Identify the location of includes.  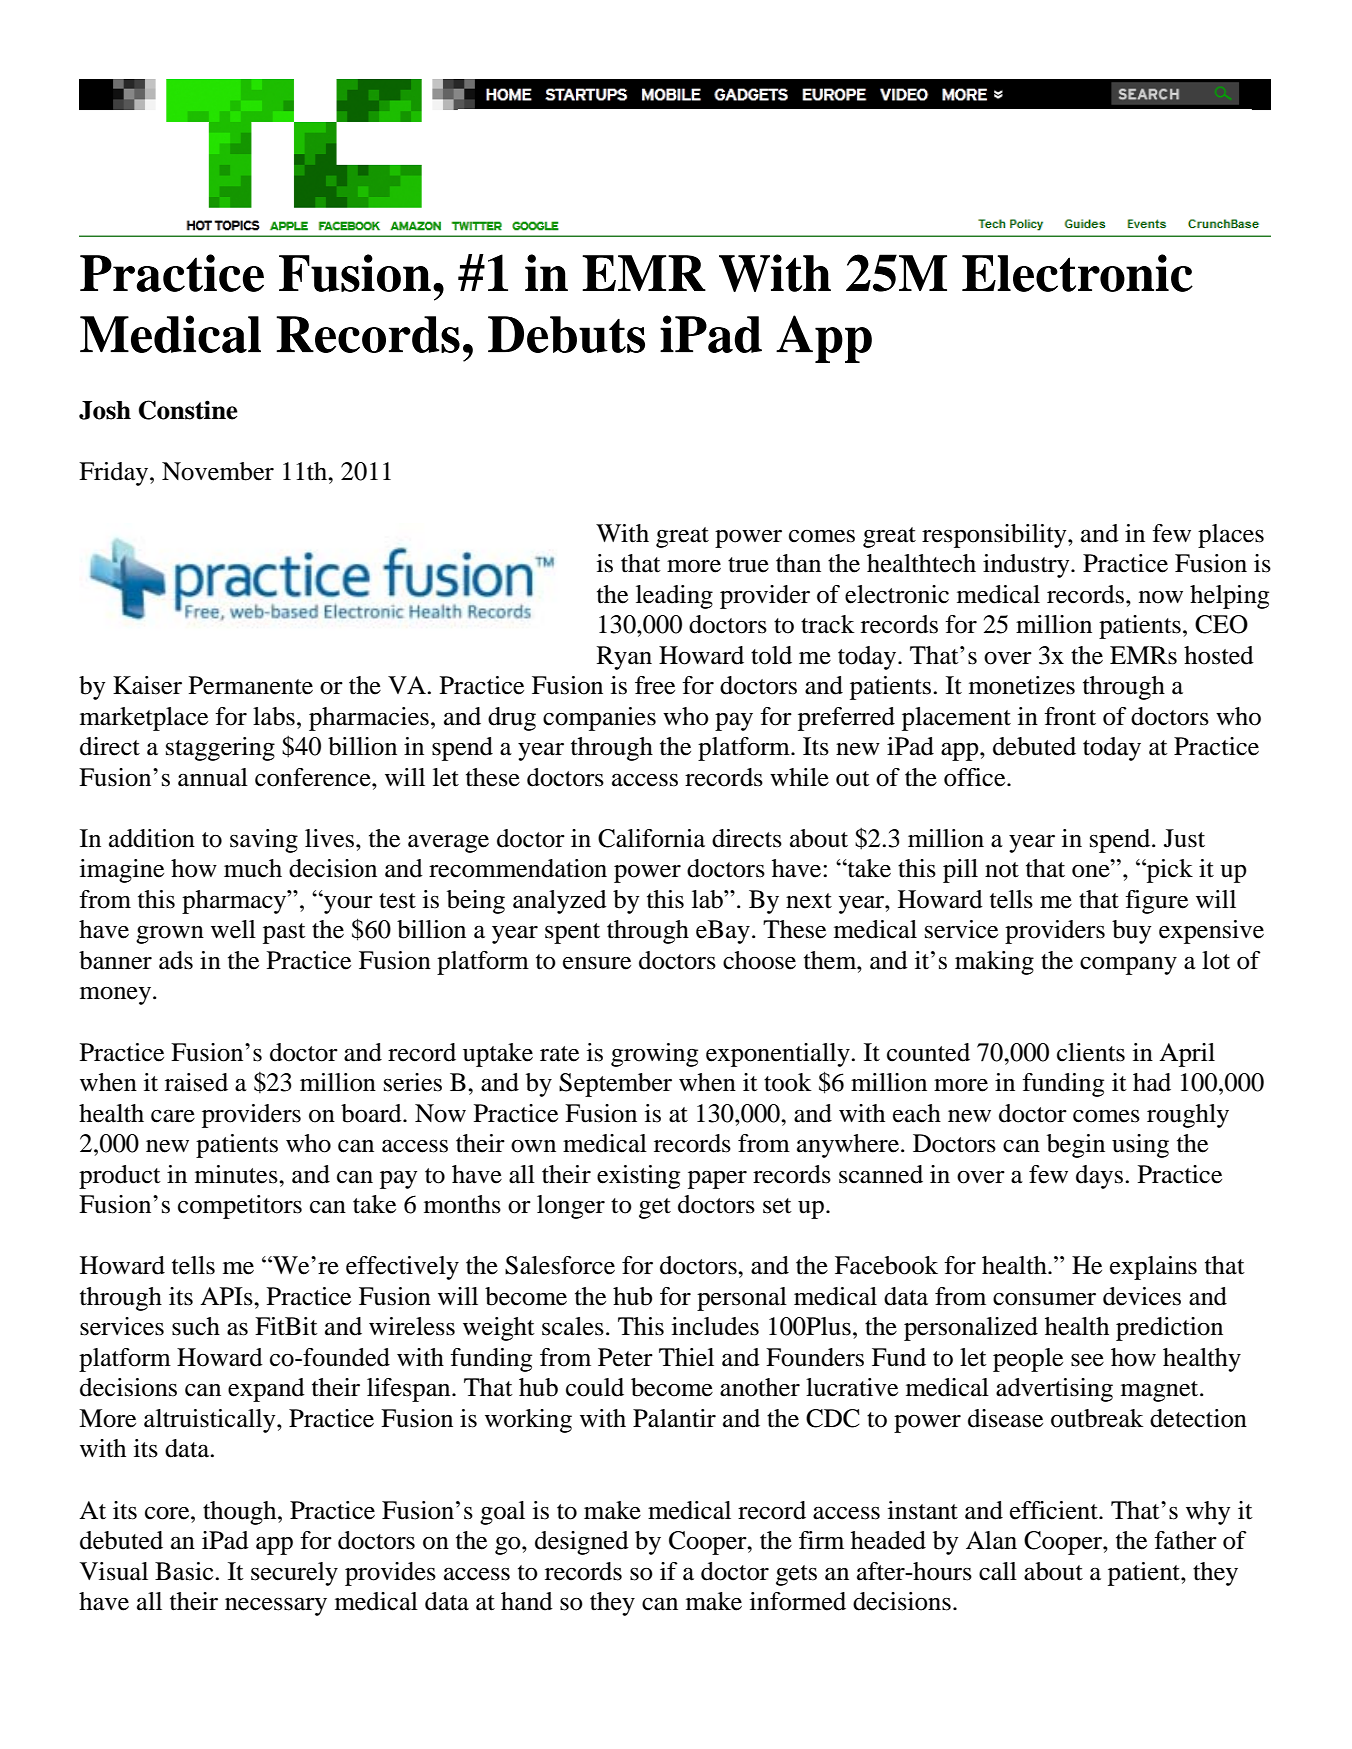
(715, 1326).
